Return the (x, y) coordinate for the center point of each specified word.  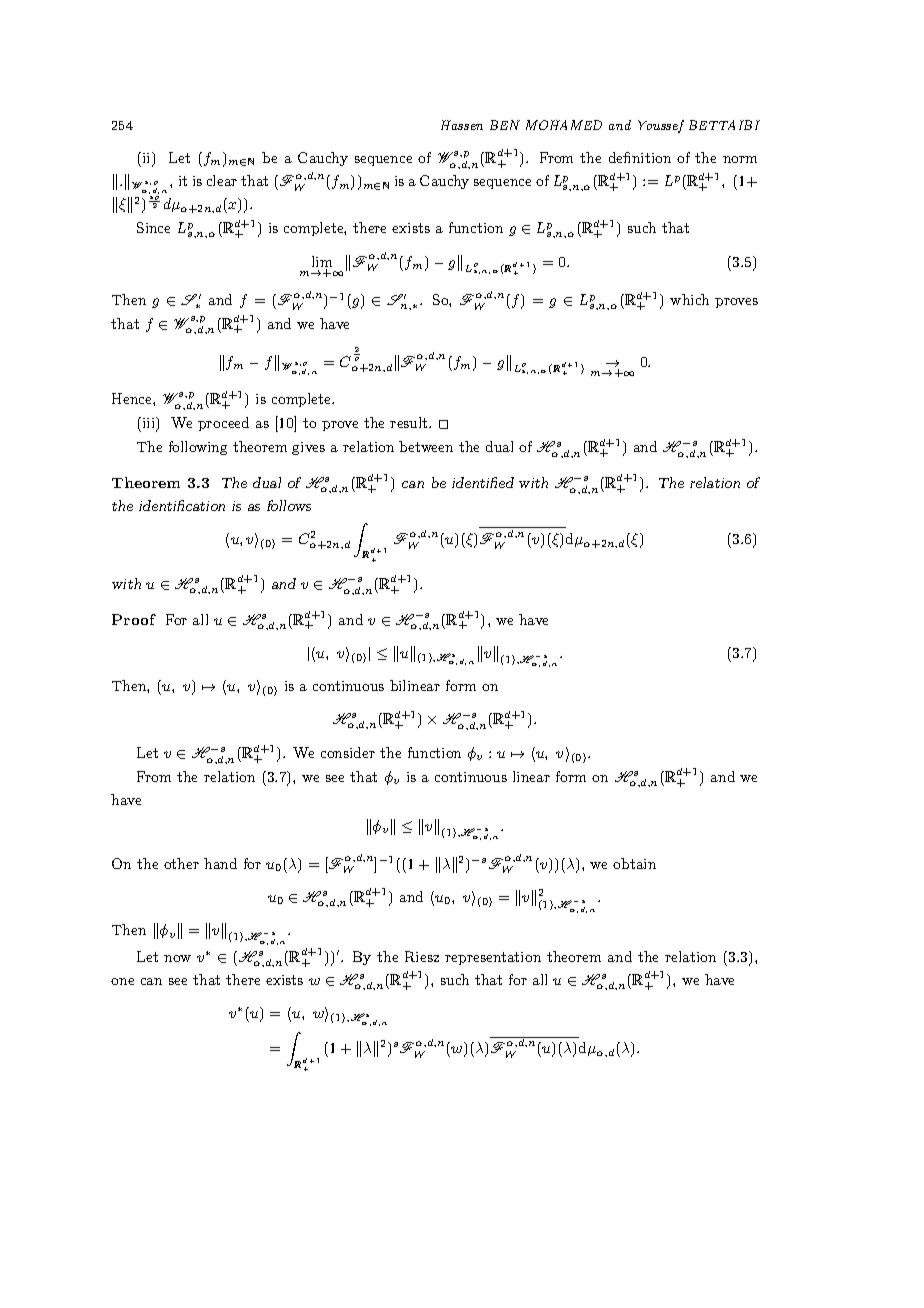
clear (222, 180)
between (426, 446)
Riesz (422, 956)
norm (740, 159)
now (177, 958)
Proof (134, 619)
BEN (505, 125)
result (410, 422)
